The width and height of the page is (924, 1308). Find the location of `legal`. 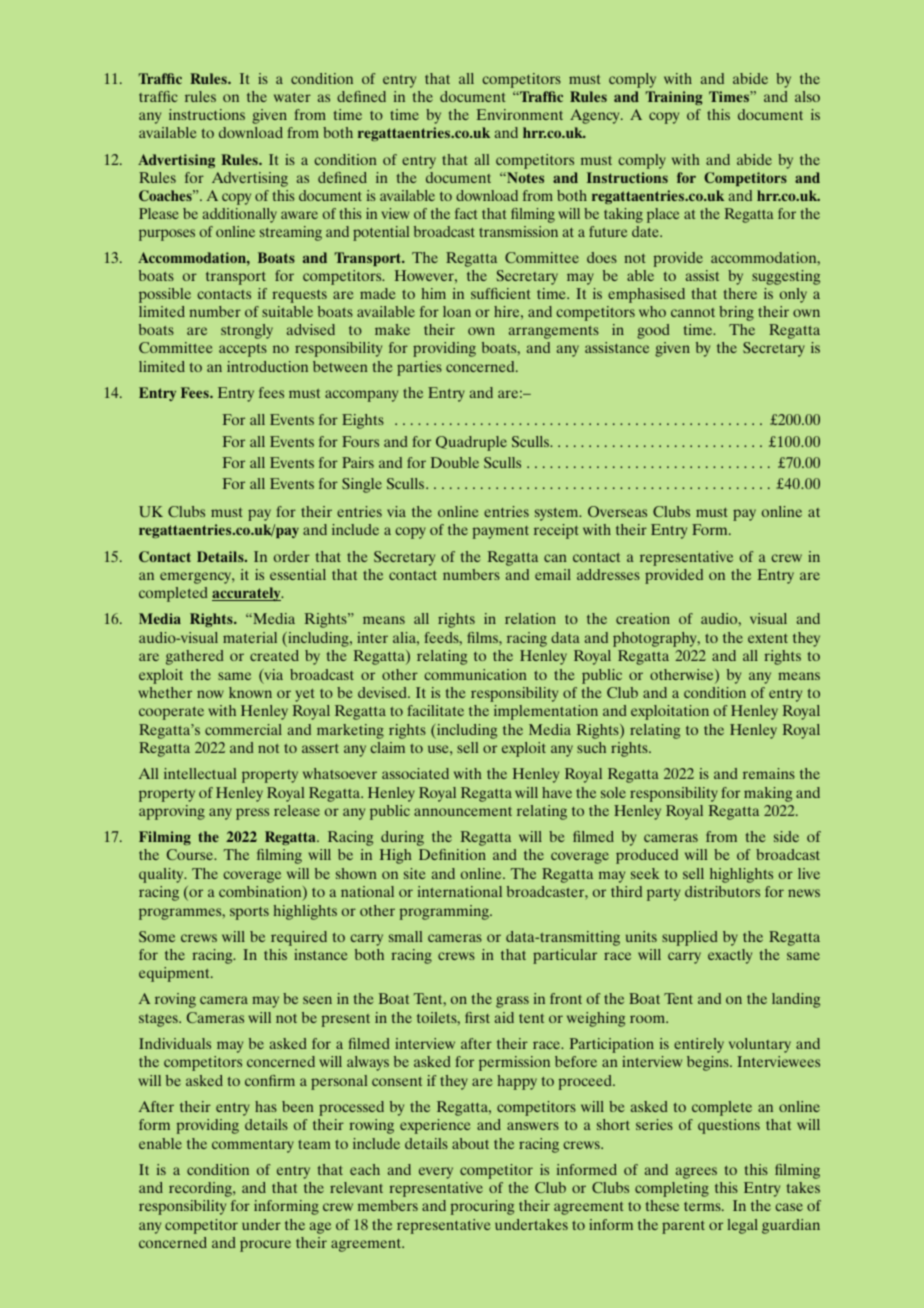

legal is located at coordinates (743, 1226).
